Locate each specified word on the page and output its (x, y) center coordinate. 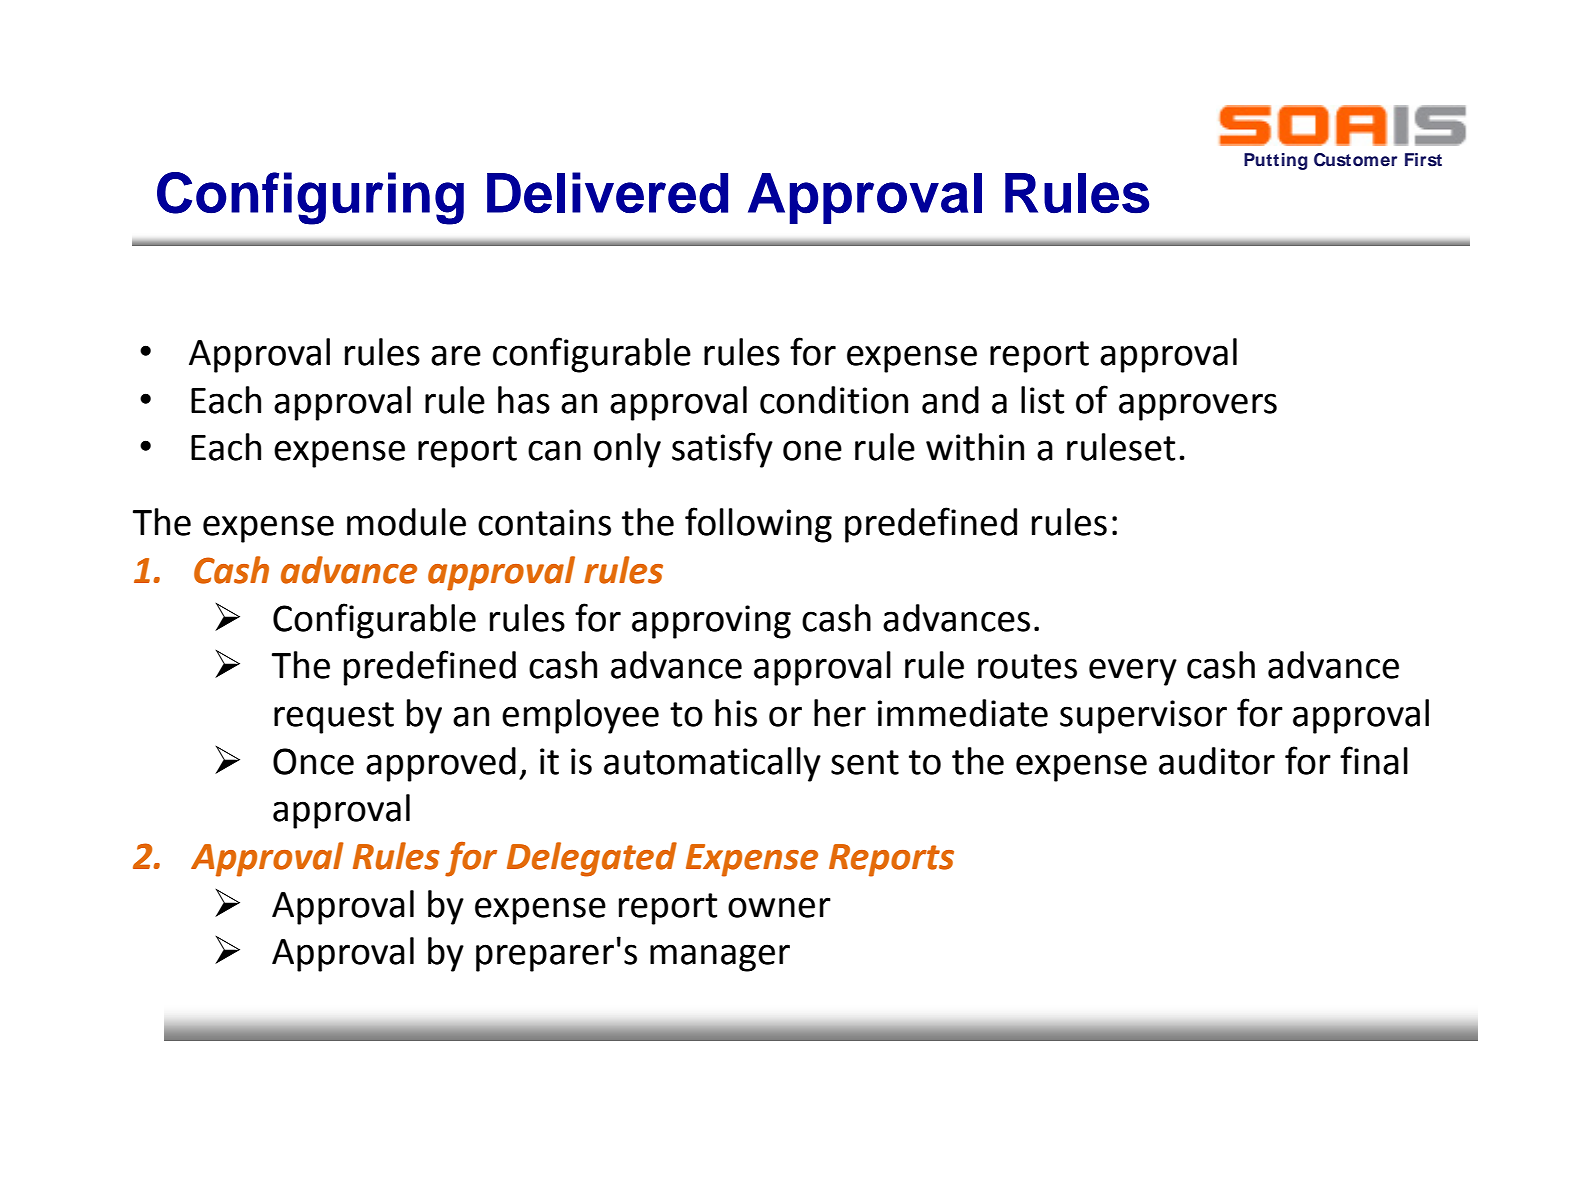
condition (834, 400)
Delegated (592, 859)
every (1133, 672)
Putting (1276, 161)
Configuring (310, 198)
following (758, 525)
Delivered (607, 192)
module (406, 522)
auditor (1217, 761)
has (524, 400)
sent (865, 762)
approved (441, 764)
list (1042, 400)
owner (779, 907)
